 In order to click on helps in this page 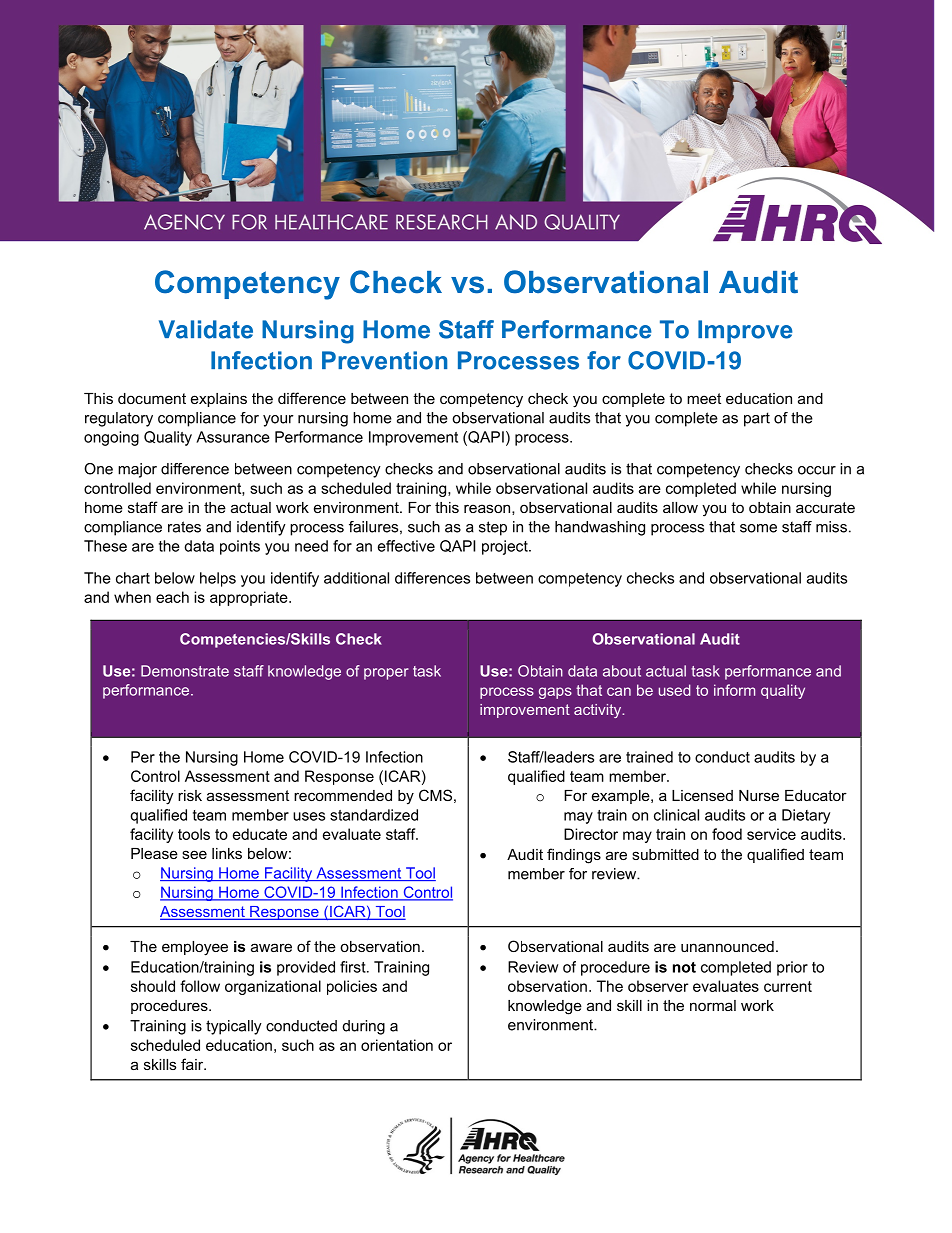, I will do `click(218, 579)`.
